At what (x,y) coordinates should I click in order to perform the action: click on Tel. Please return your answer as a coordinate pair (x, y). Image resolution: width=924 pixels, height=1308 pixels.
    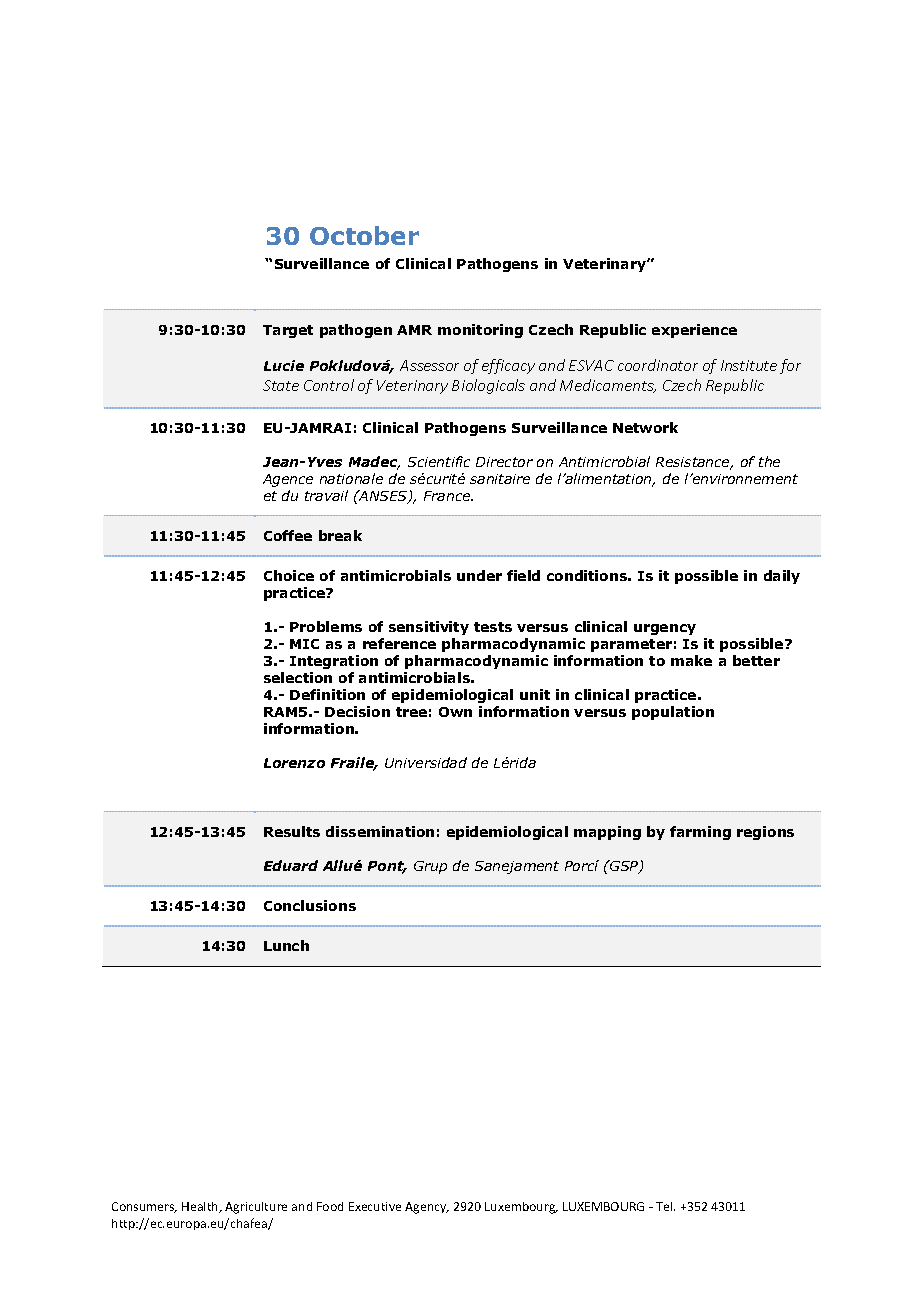
    Looking at the image, I should click on (665, 1206).
